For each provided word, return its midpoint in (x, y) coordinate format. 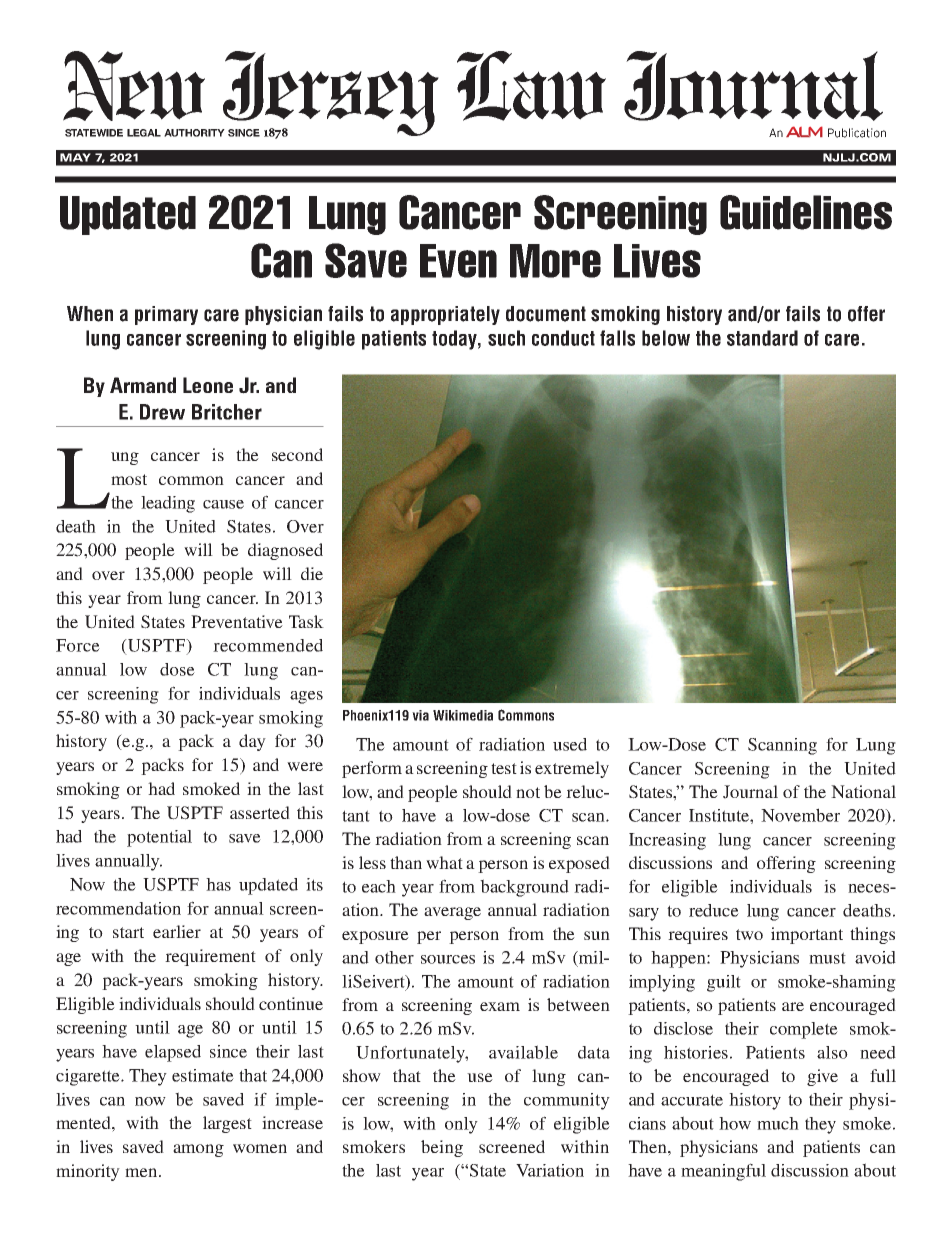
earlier (177, 931)
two (749, 934)
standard (762, 338)
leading (168, 504)
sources (448, 959)
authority (194, 133)
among (198, 1150)
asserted (260, 812)
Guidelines (806, 212)
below (666, 338)
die (312, 573)
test (504, 768)
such (506, 338)
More (555, 261)
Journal (750, 792)
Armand (143, 385)
